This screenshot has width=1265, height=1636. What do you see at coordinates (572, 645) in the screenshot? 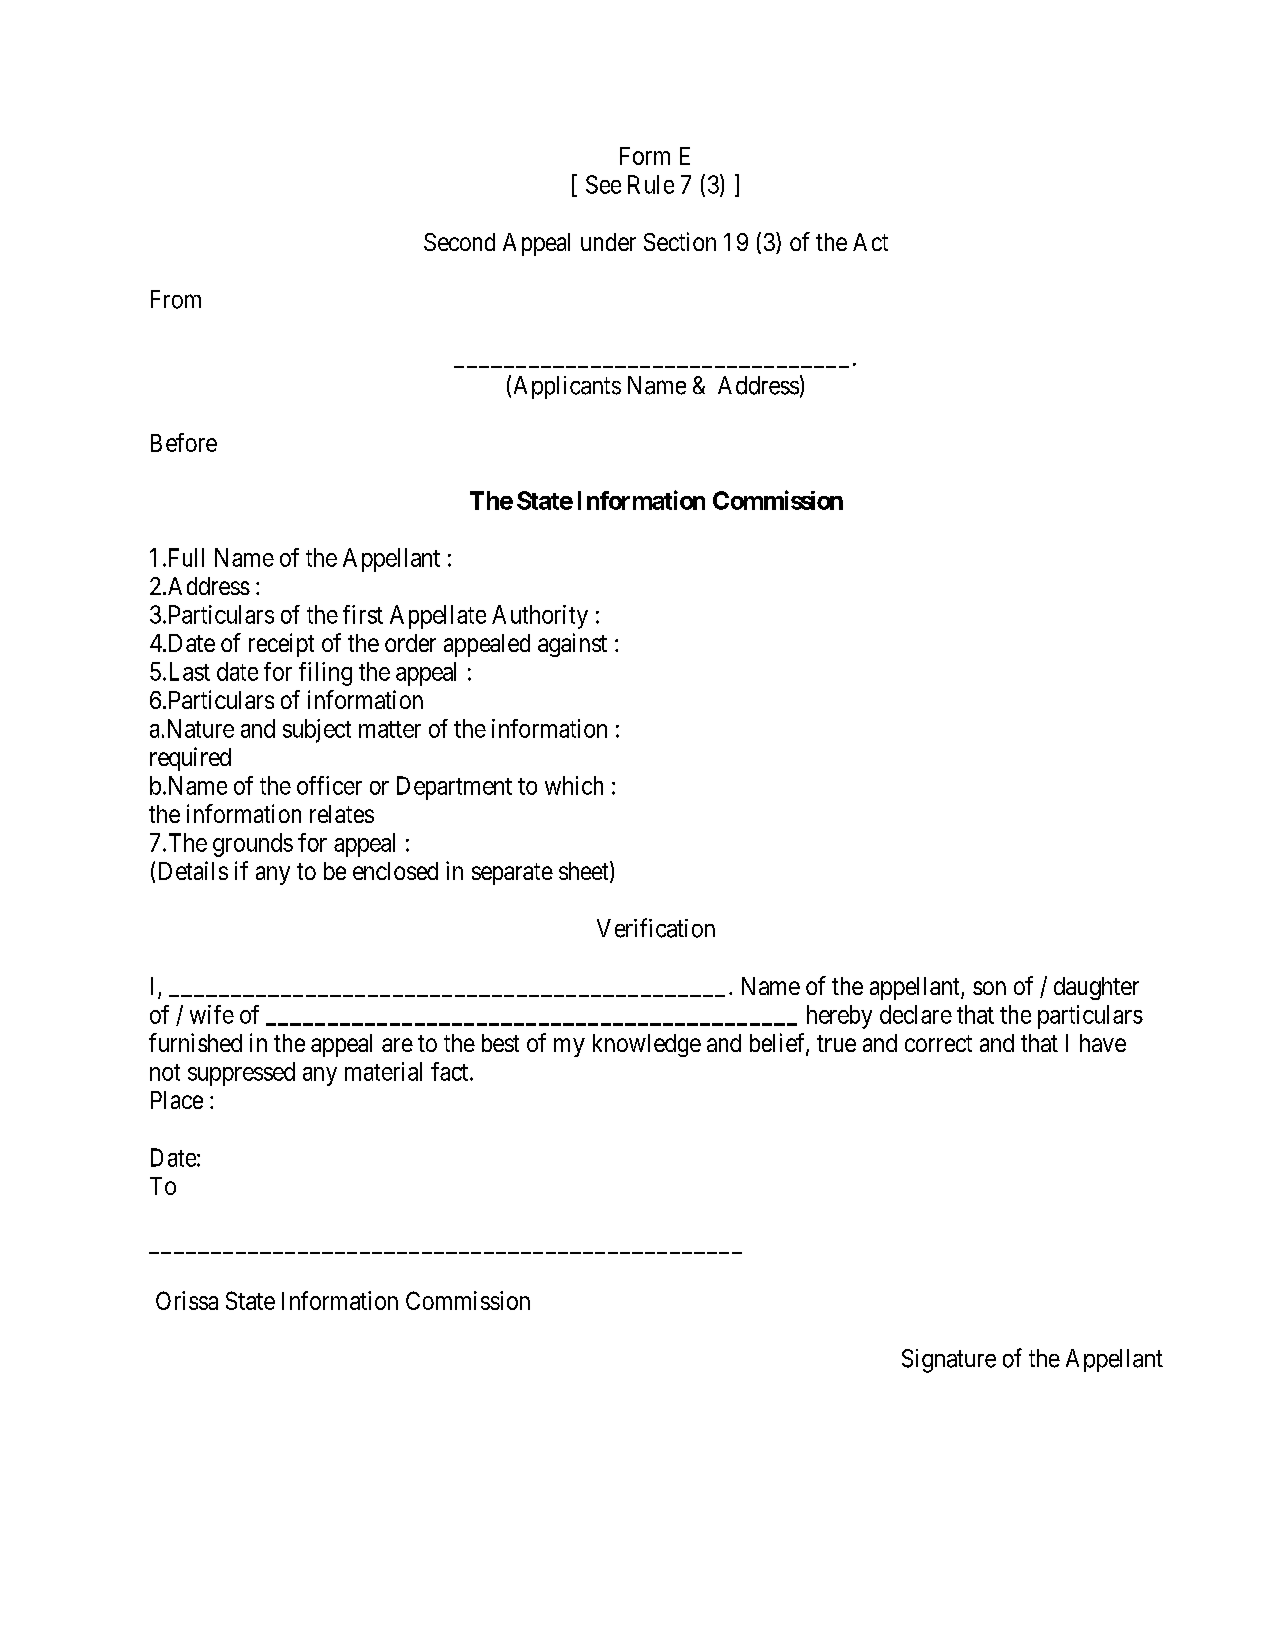
I see `against` at bounding box center [572, 645].
